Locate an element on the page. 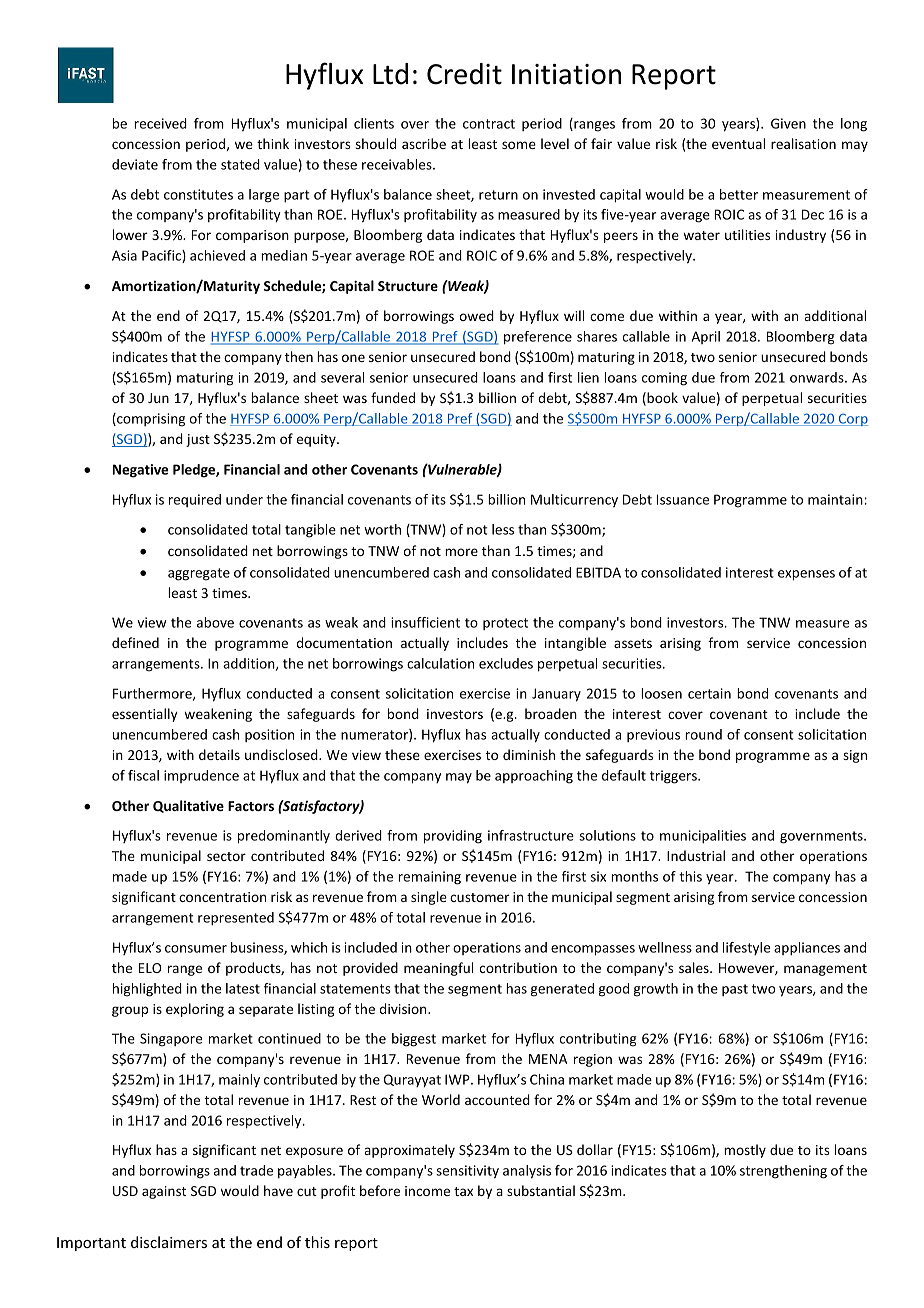  consumer is located at coordinates (196, 949).
